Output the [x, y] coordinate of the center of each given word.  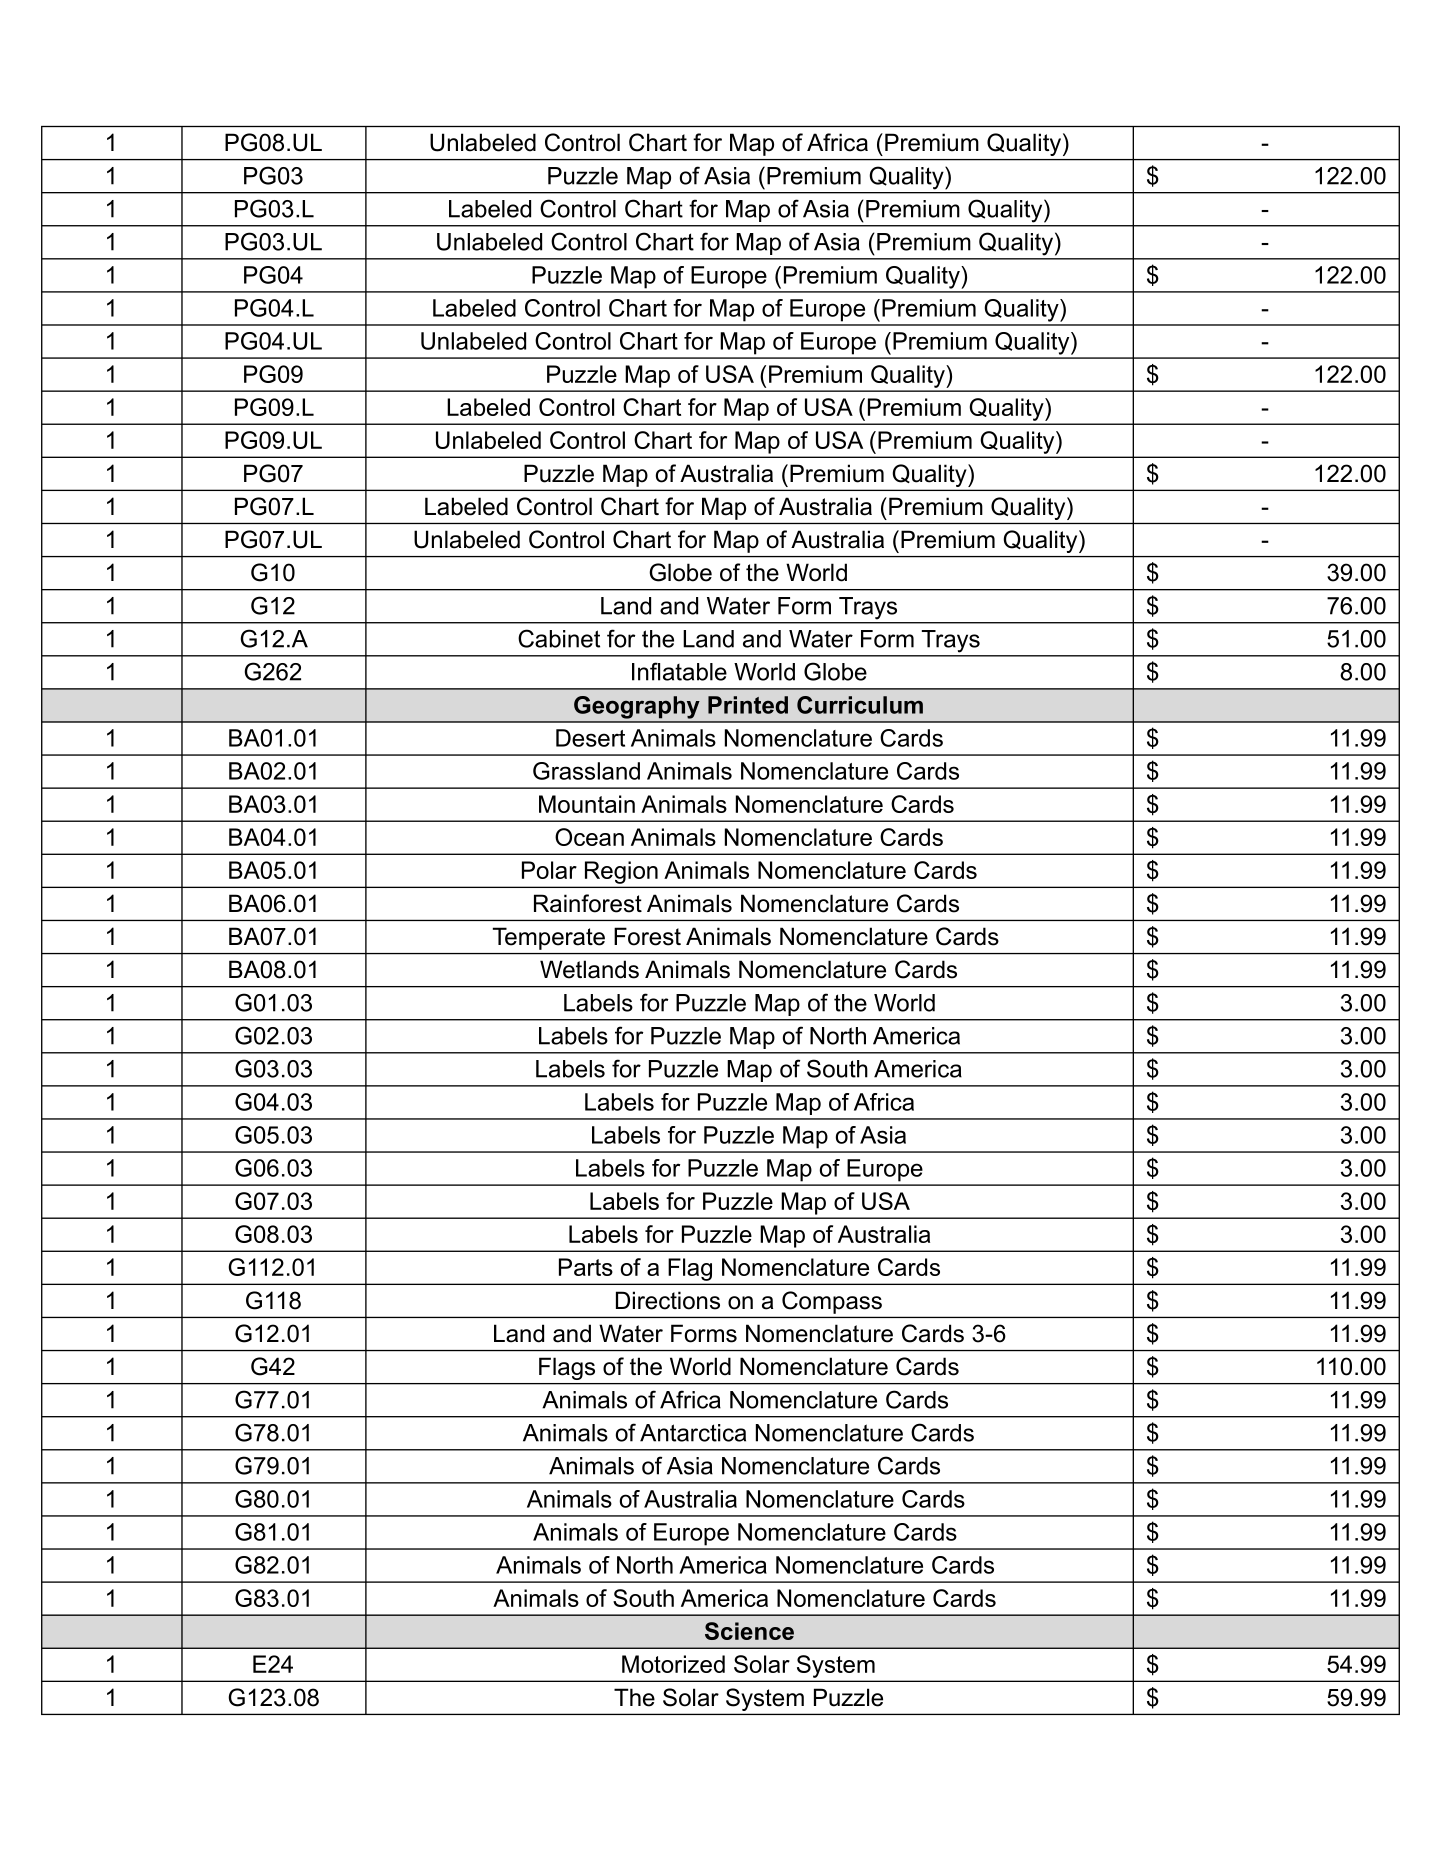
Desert [590, 738]
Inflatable [679, 671]
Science [749, 1631]
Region [621, 872]
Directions [668, 1300]
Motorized [673, 1664]
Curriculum [860, 705]
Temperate [549, 939]
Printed [748, 705]
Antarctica [693, 1433]
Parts [586, 1267]
